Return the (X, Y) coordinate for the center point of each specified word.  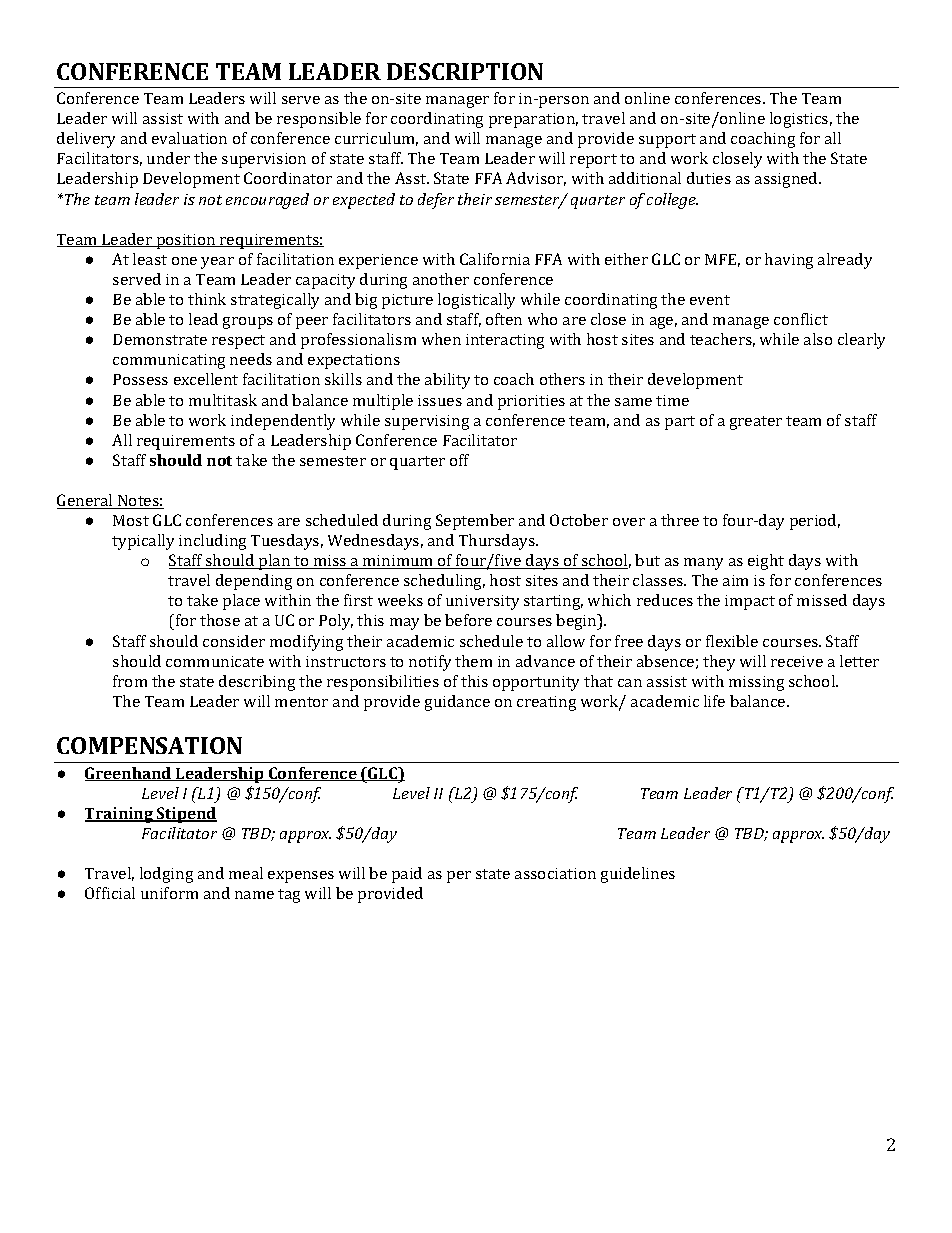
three (680, 520)
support (667, 141)
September (475, 522)
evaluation (189, 138)
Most (131, 520)
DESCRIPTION (465, 71)
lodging (166, 875)
